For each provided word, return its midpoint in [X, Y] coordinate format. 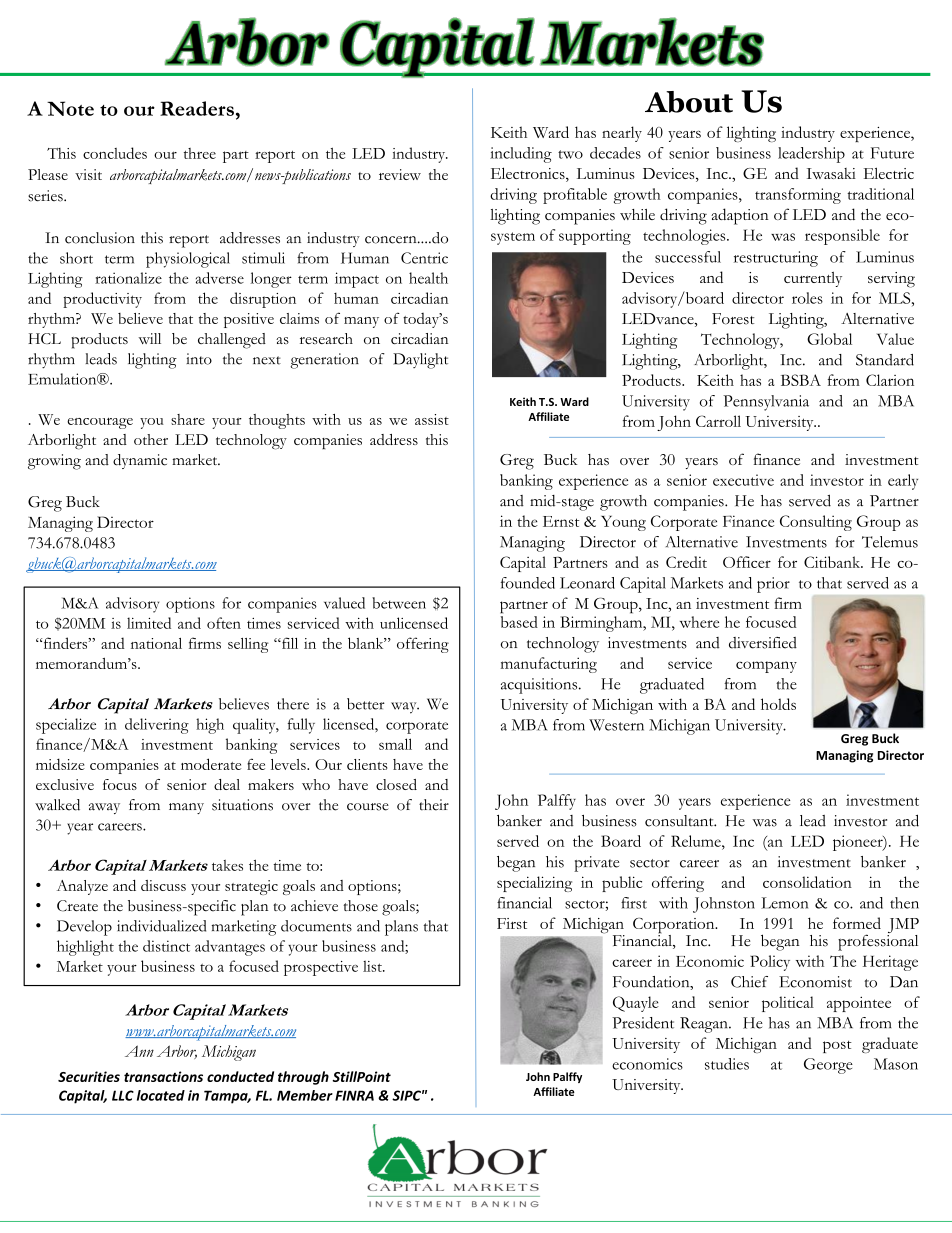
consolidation [807, 882]
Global [829, 339]
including [521, 155]
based [519, 622]
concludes [115, 153]
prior [773, 585]
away [104, 808]
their [434, 805]
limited [149, 623]
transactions [163, 1076]
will [149, 338]
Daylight [420, 361]
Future [892, 153]
